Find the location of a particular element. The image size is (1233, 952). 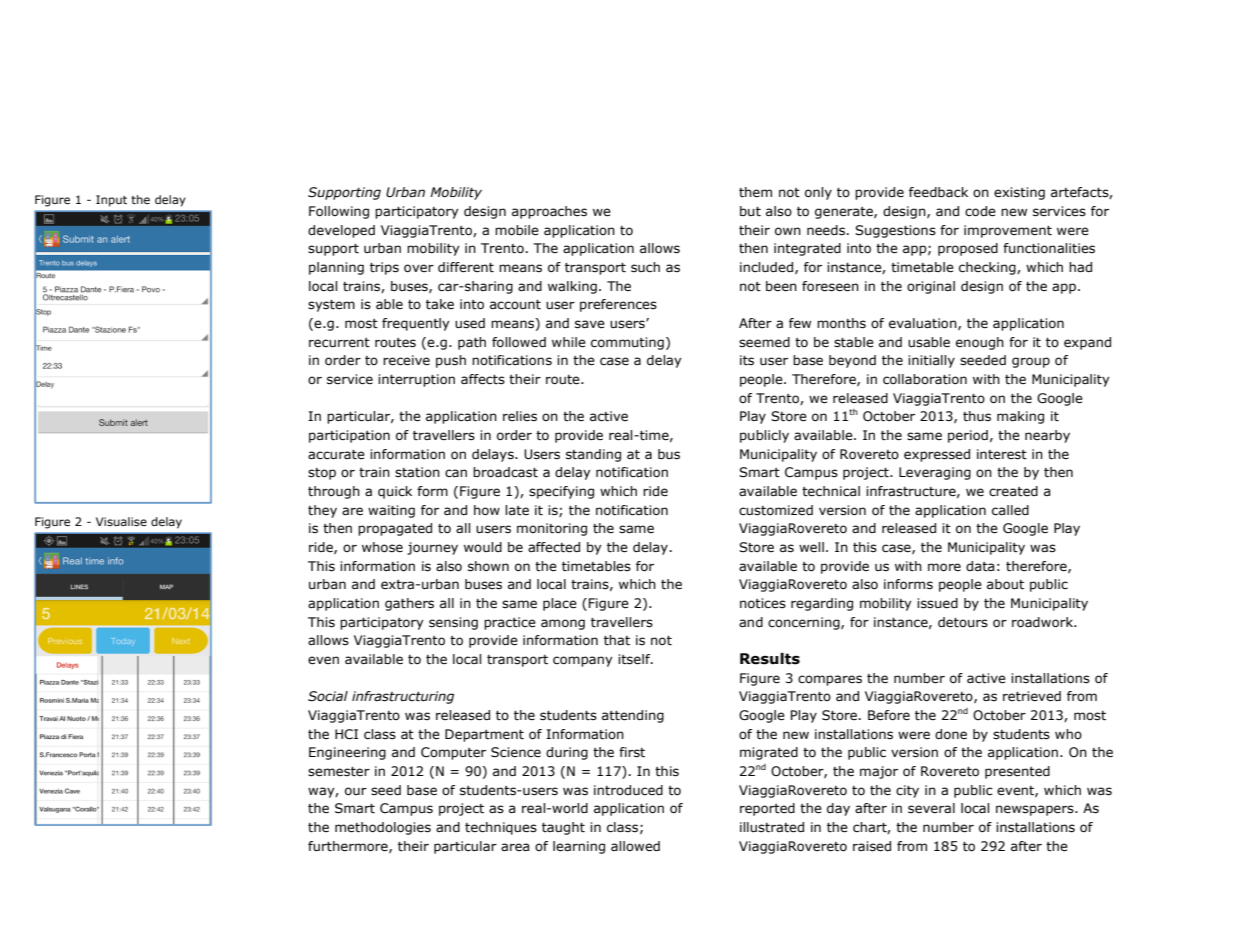

Social is located at coordinates (328, 696).
